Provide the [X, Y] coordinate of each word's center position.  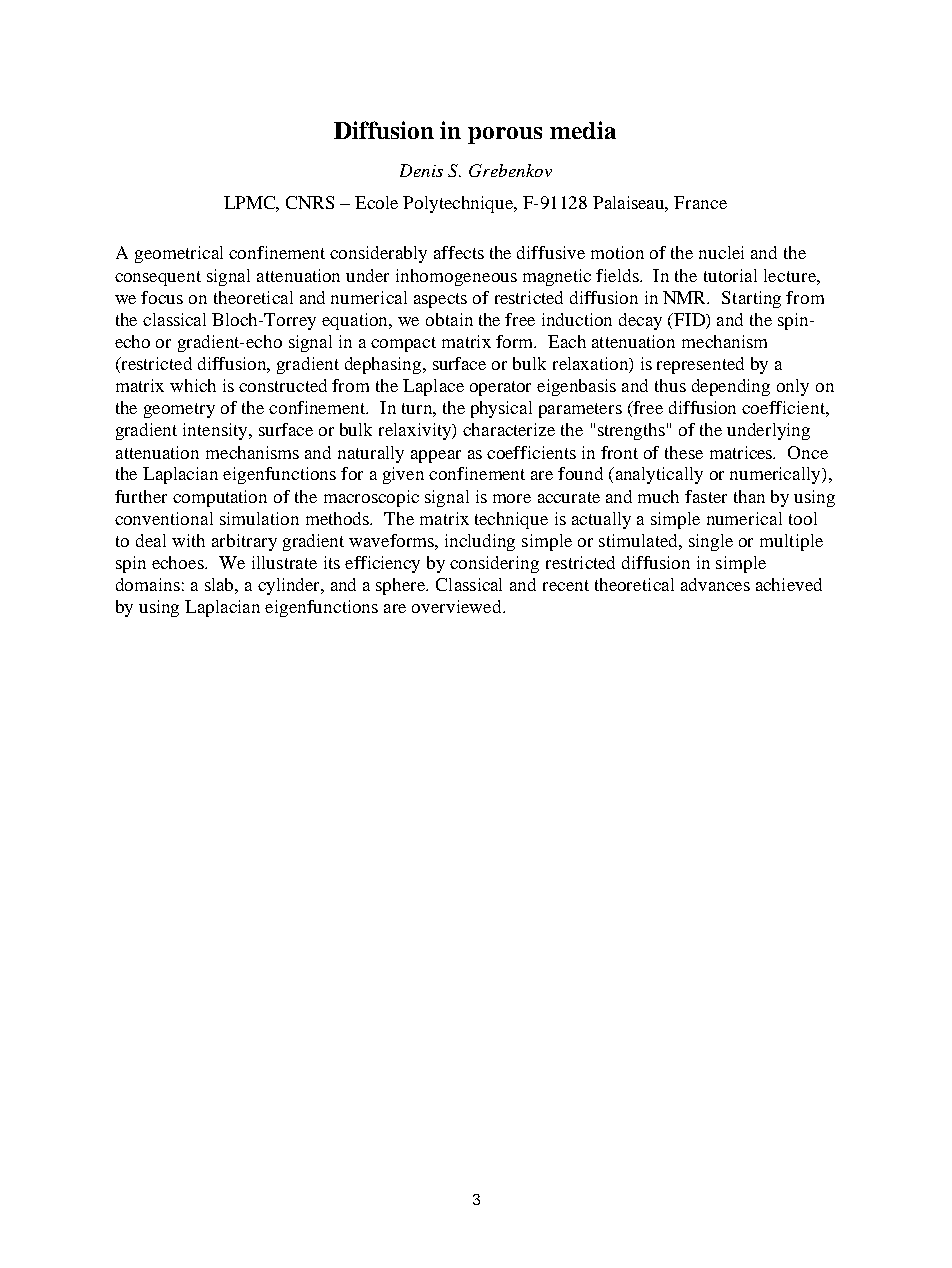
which [193, 385]
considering [494, 564]
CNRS [310, 202]
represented [700, 365]
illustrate [284, 562]
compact [403, 344]
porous [505, 135]
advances [715, 584]
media [583, 130]
